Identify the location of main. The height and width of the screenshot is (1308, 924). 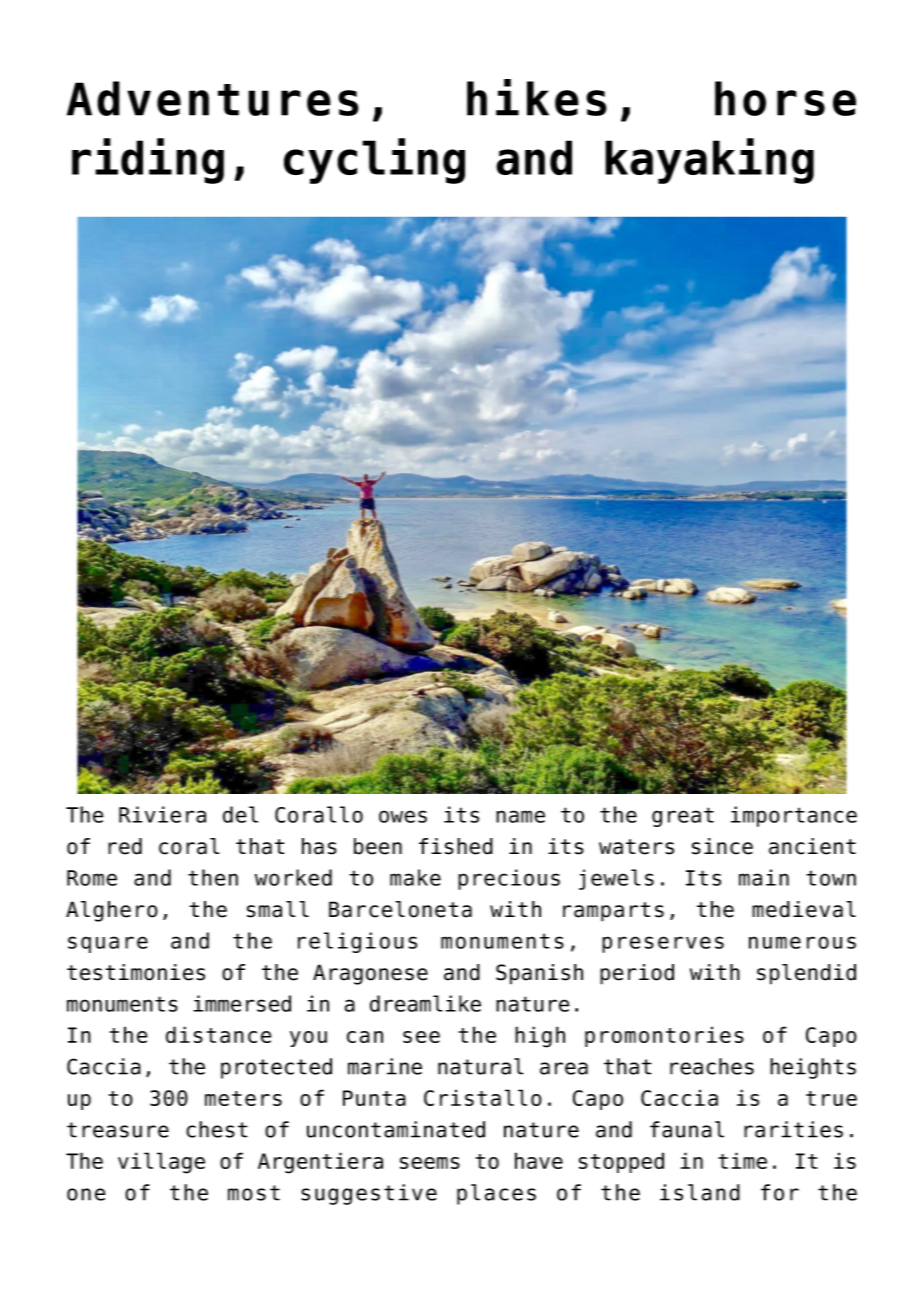
(764, 877).
